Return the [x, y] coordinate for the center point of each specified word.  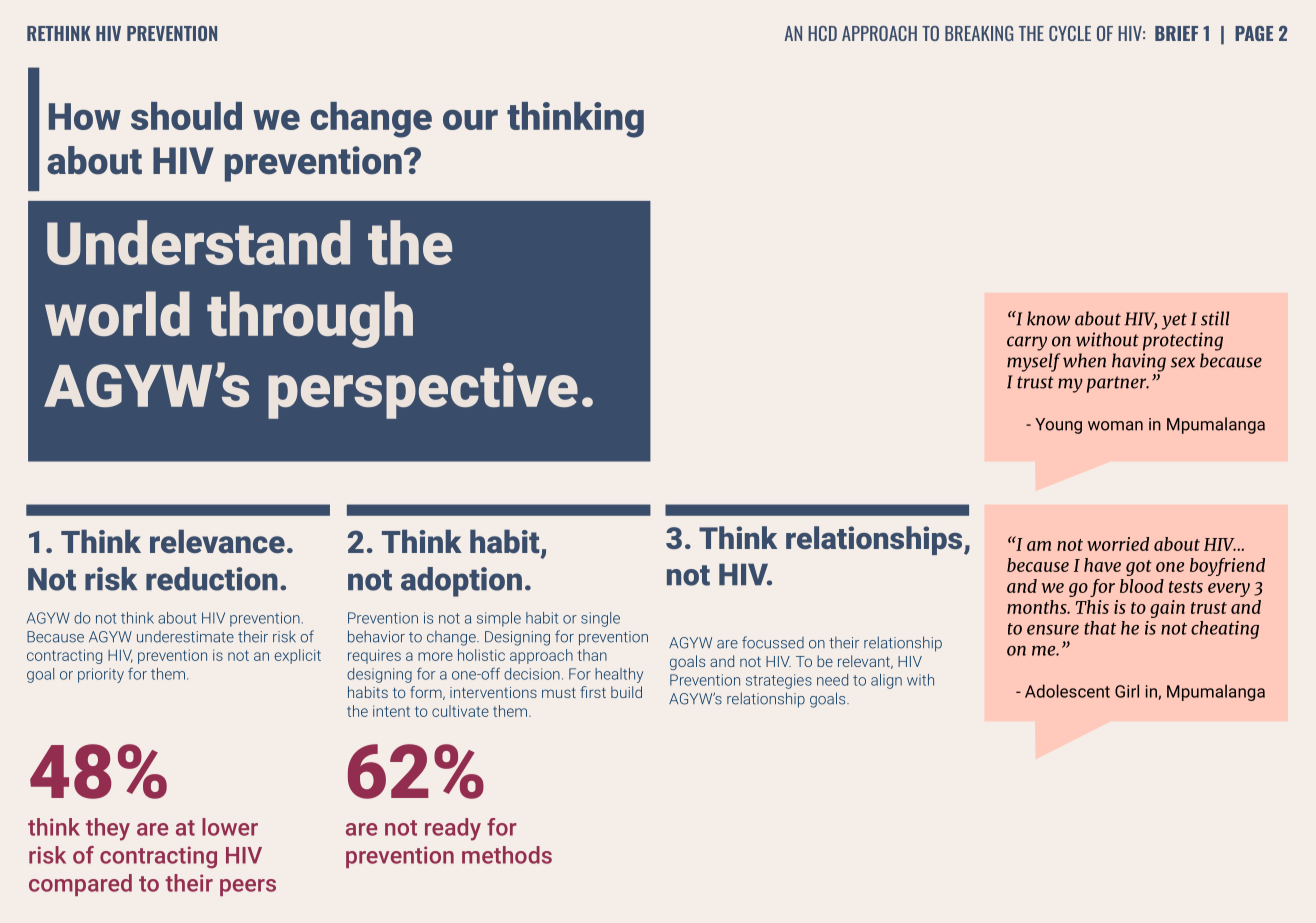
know [1048, 318]
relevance [217, 541]
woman [1115, 426]
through [310, 319]
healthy [619, 675]
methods [507, 855]
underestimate [185, 637]
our [470, 120]
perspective [423, 391]
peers [248, 887]
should [186, 116]
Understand [198, 242]
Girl [1127, 691]
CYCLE [1070, 33]
